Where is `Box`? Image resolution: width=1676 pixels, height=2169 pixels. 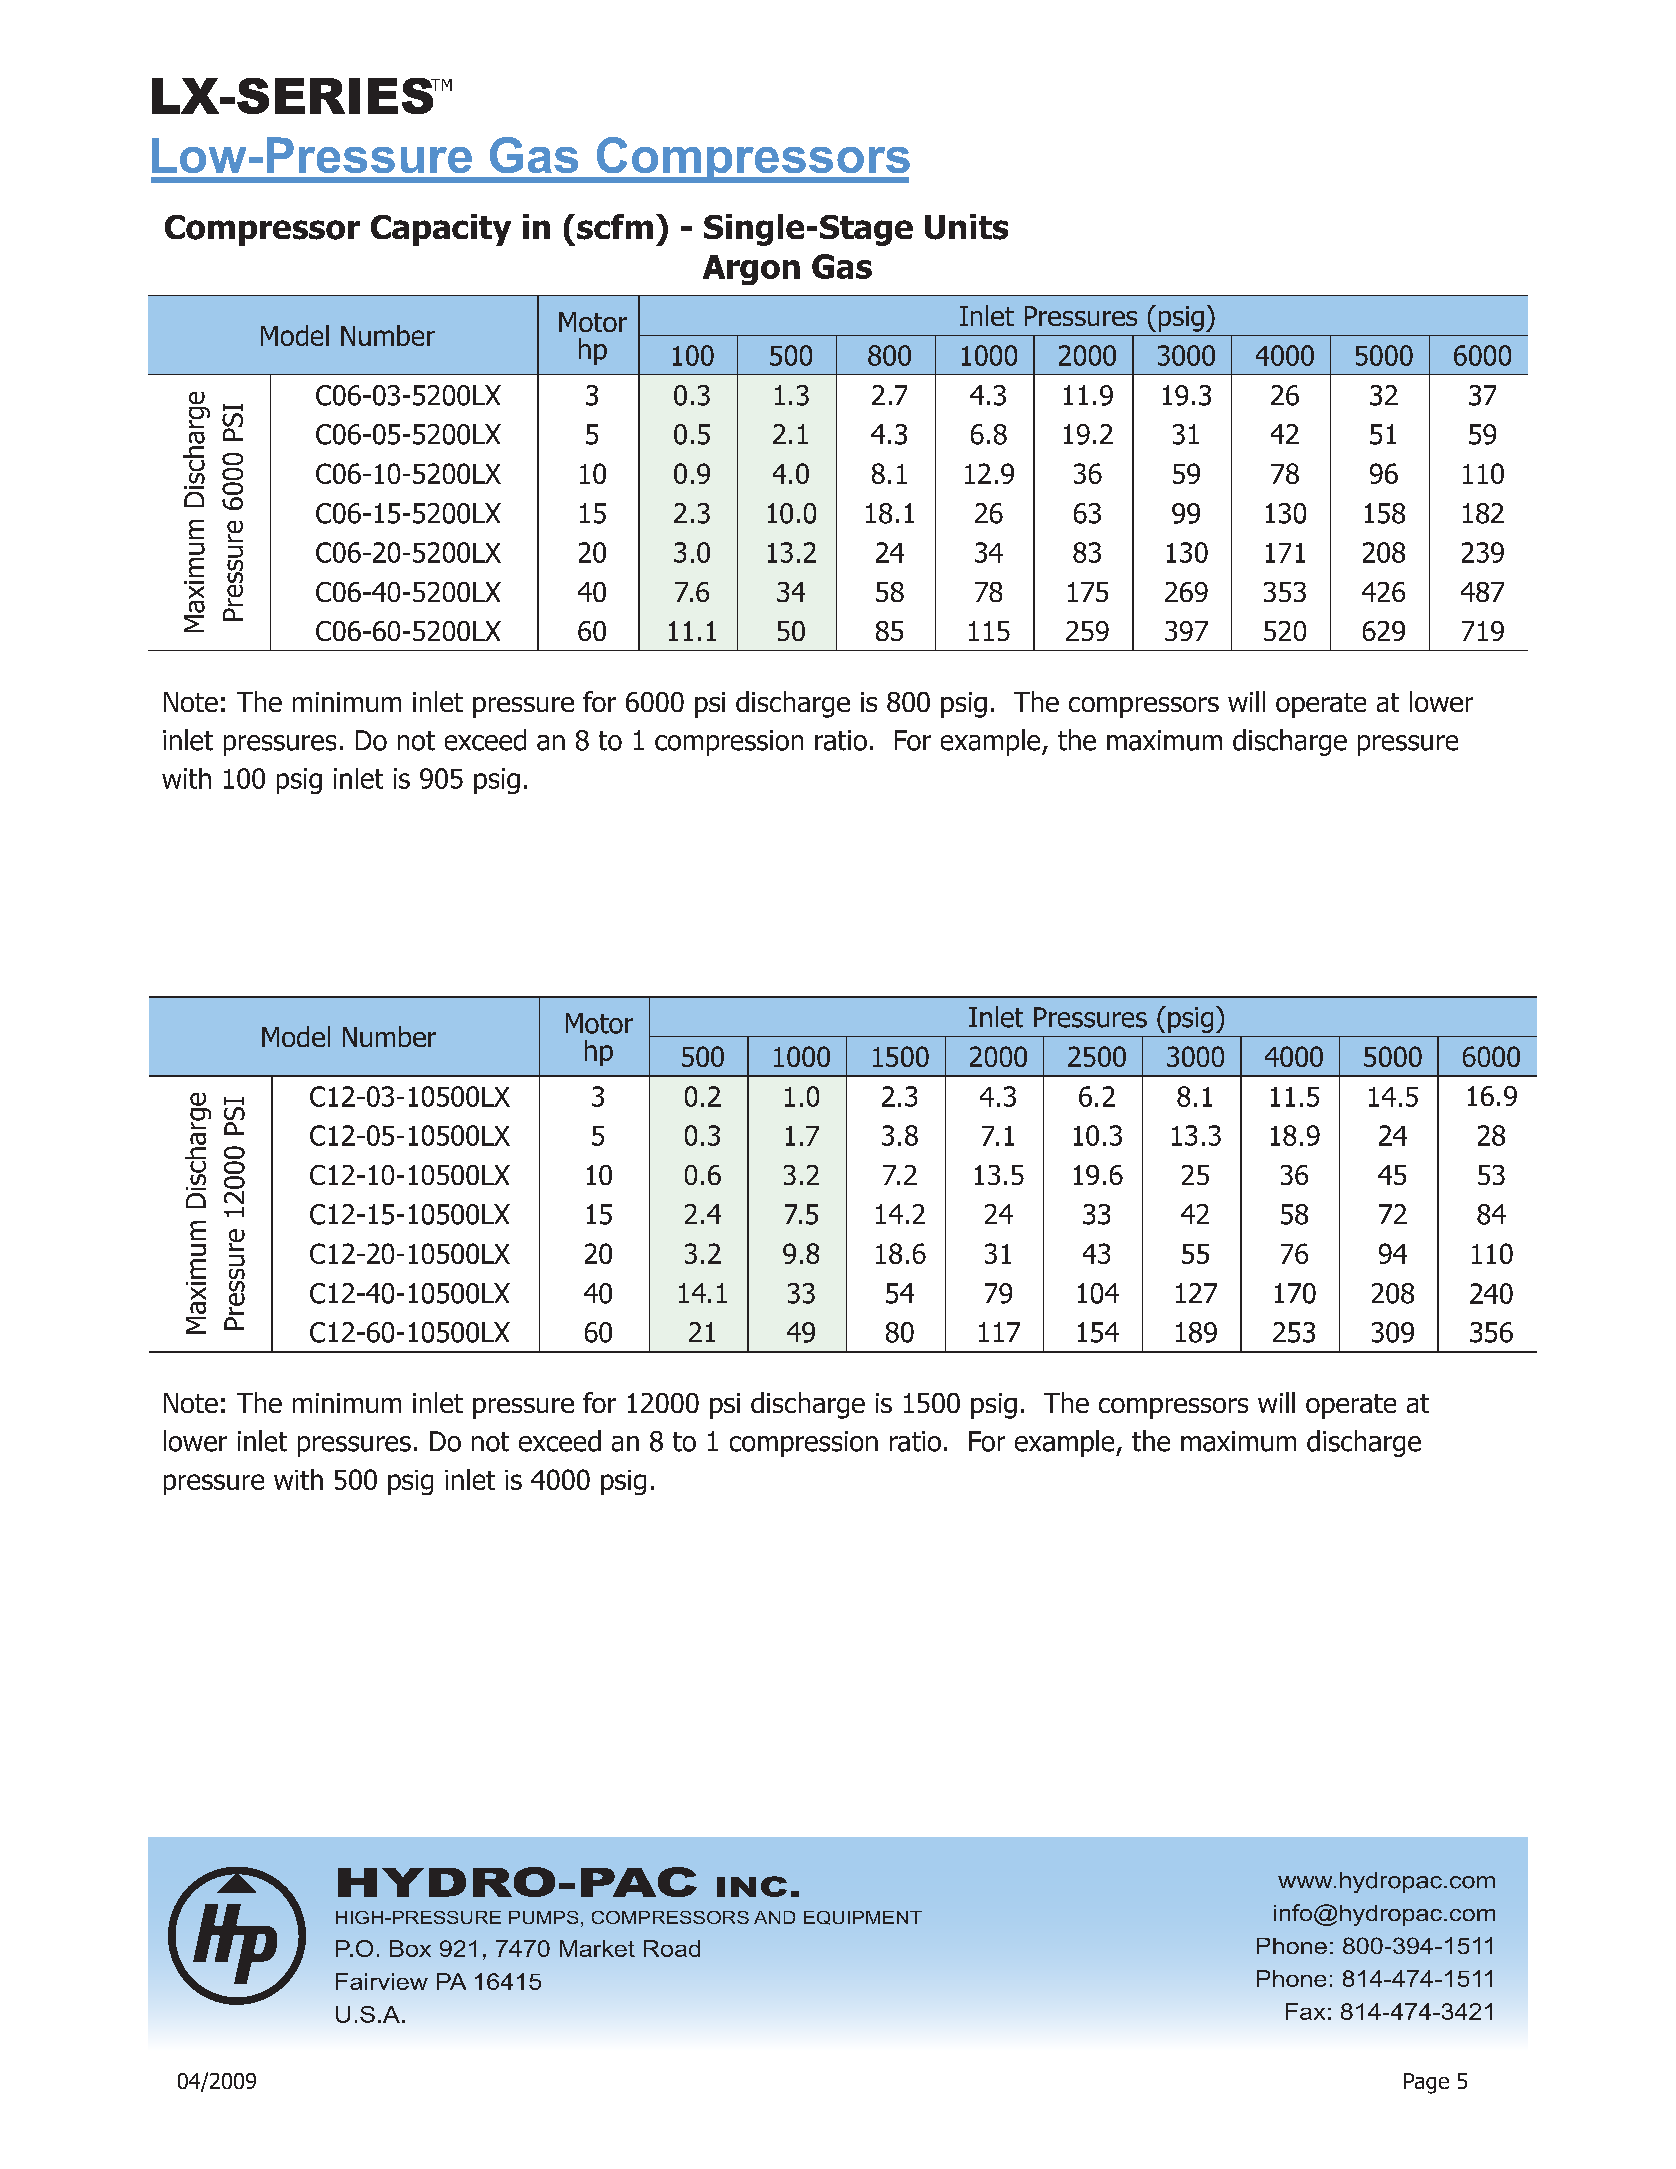
Box is located at coordinates (410, 1948).
